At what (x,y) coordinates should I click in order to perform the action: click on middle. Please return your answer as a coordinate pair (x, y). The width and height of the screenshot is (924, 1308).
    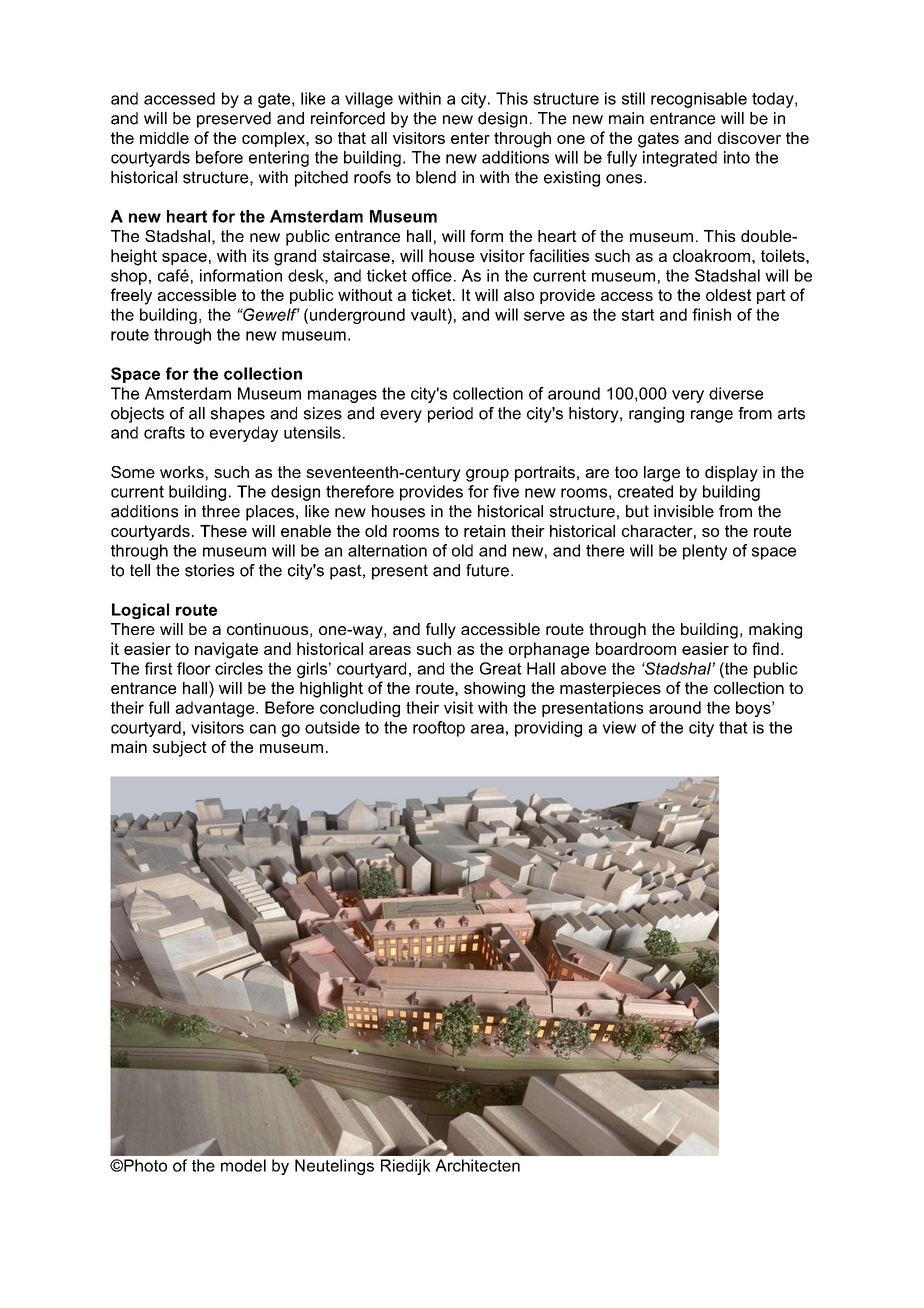
    Looking at the image, I should click on (164, 138).
